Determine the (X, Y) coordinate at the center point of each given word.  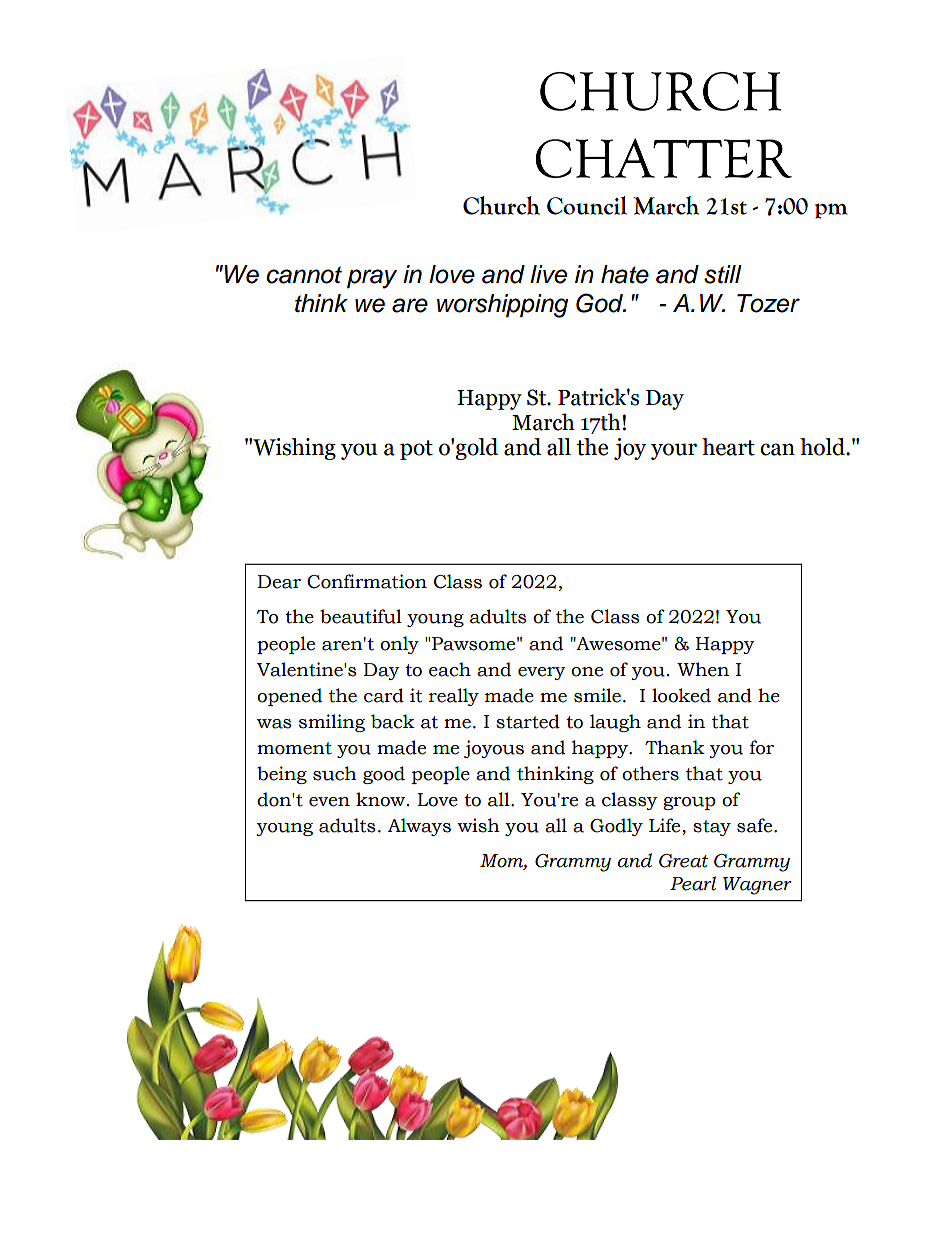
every (542, 673)
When (703, 669)
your (674, 451)
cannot (304, 275)
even (329, 802)
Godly (616, 827)
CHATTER (664, 158)
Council (587, 205)
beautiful (361, 616)
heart (728, 447)
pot (416, 450)
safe (756, 825)
